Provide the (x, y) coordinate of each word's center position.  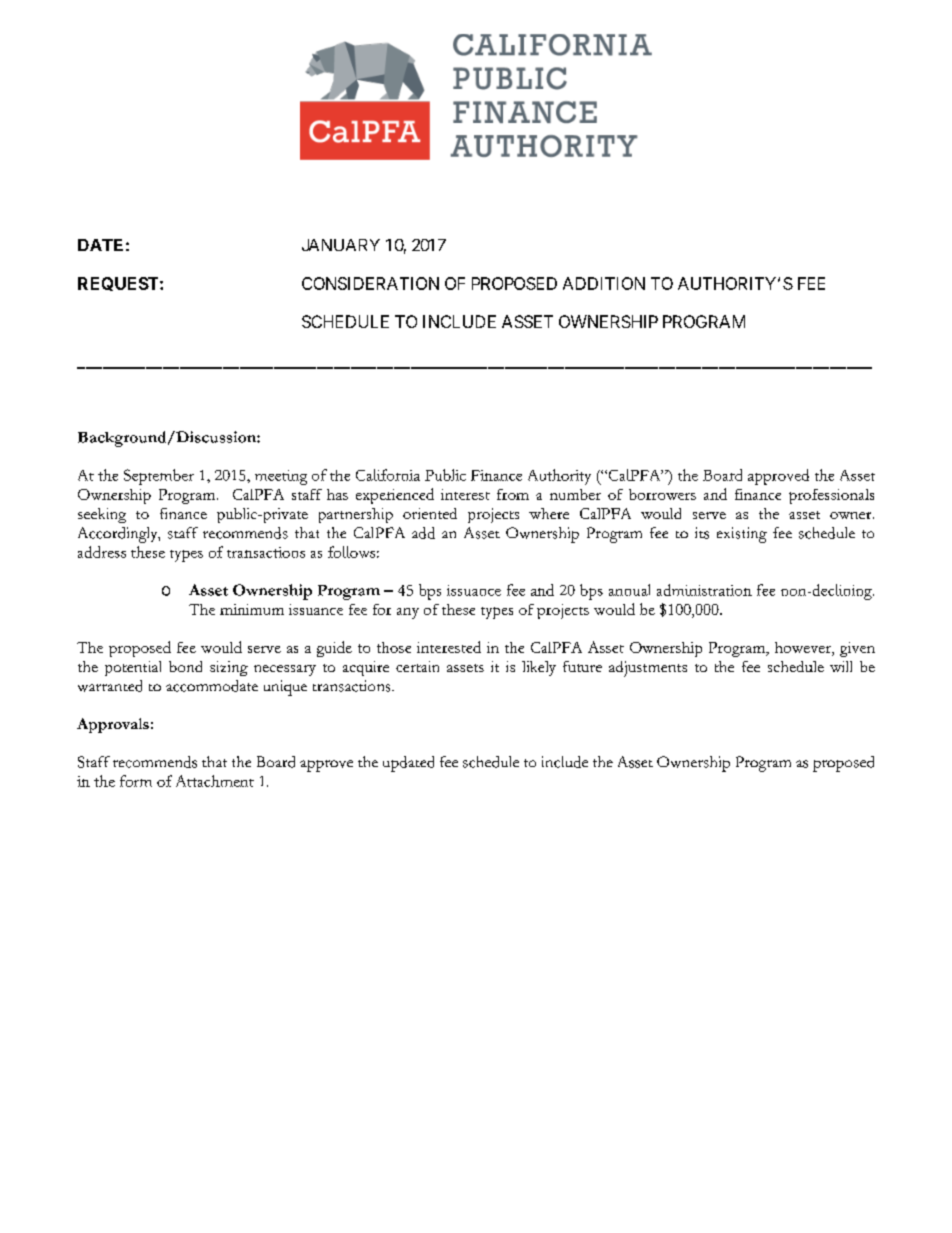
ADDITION (604, 283)
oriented (430, 513)
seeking (102, 515)
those (394, 647)
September (159, 477)
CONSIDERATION (370, 283)
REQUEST (119, 284)
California (388, 475)
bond (185, 666)
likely (539, 668)
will (841, 666)
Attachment (215, 781)
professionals (831, 496)
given (857, 649)
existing (742, 535)
